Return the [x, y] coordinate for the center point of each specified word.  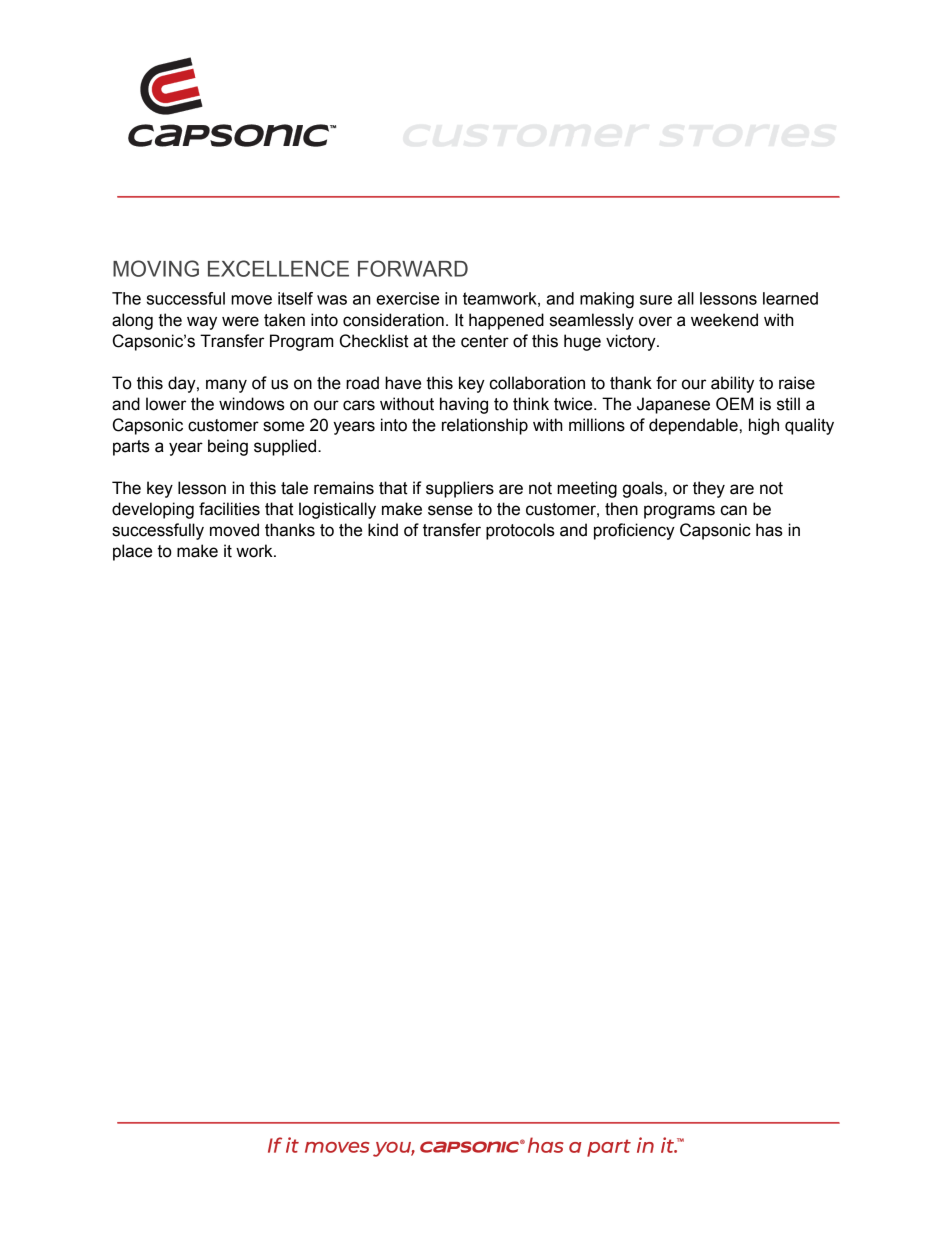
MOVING [156, 268]
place [132, 552]
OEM [734, 404]
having [464, 405]
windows [252, 404]
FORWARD [413, 268]
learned [790, 298]
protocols [520, 531]
